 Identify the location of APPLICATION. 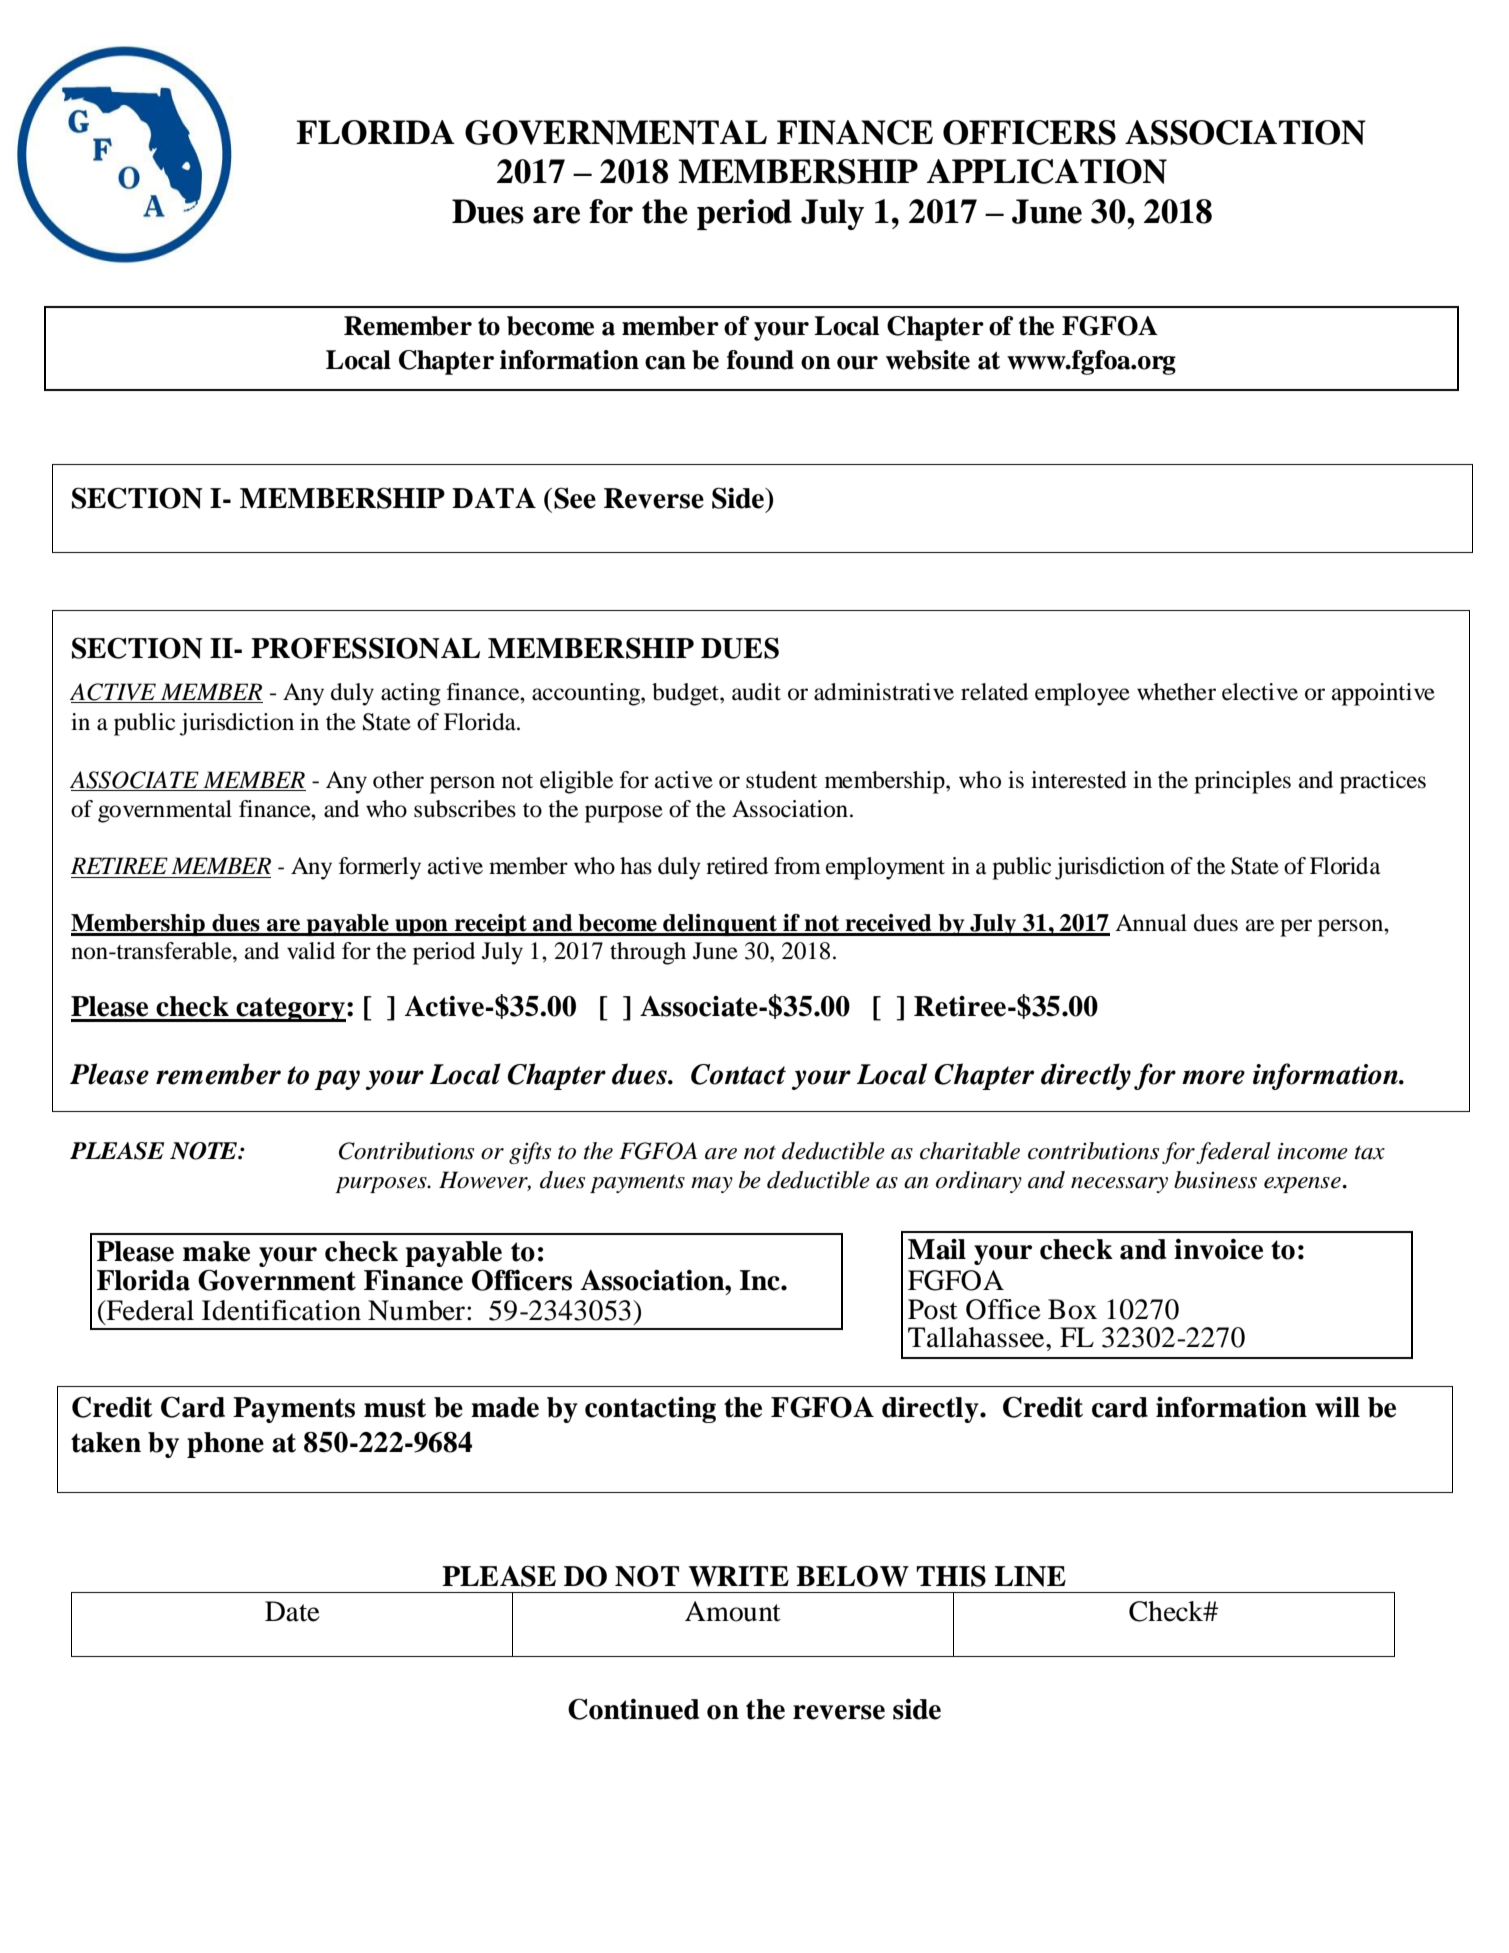
(1047, 171).
